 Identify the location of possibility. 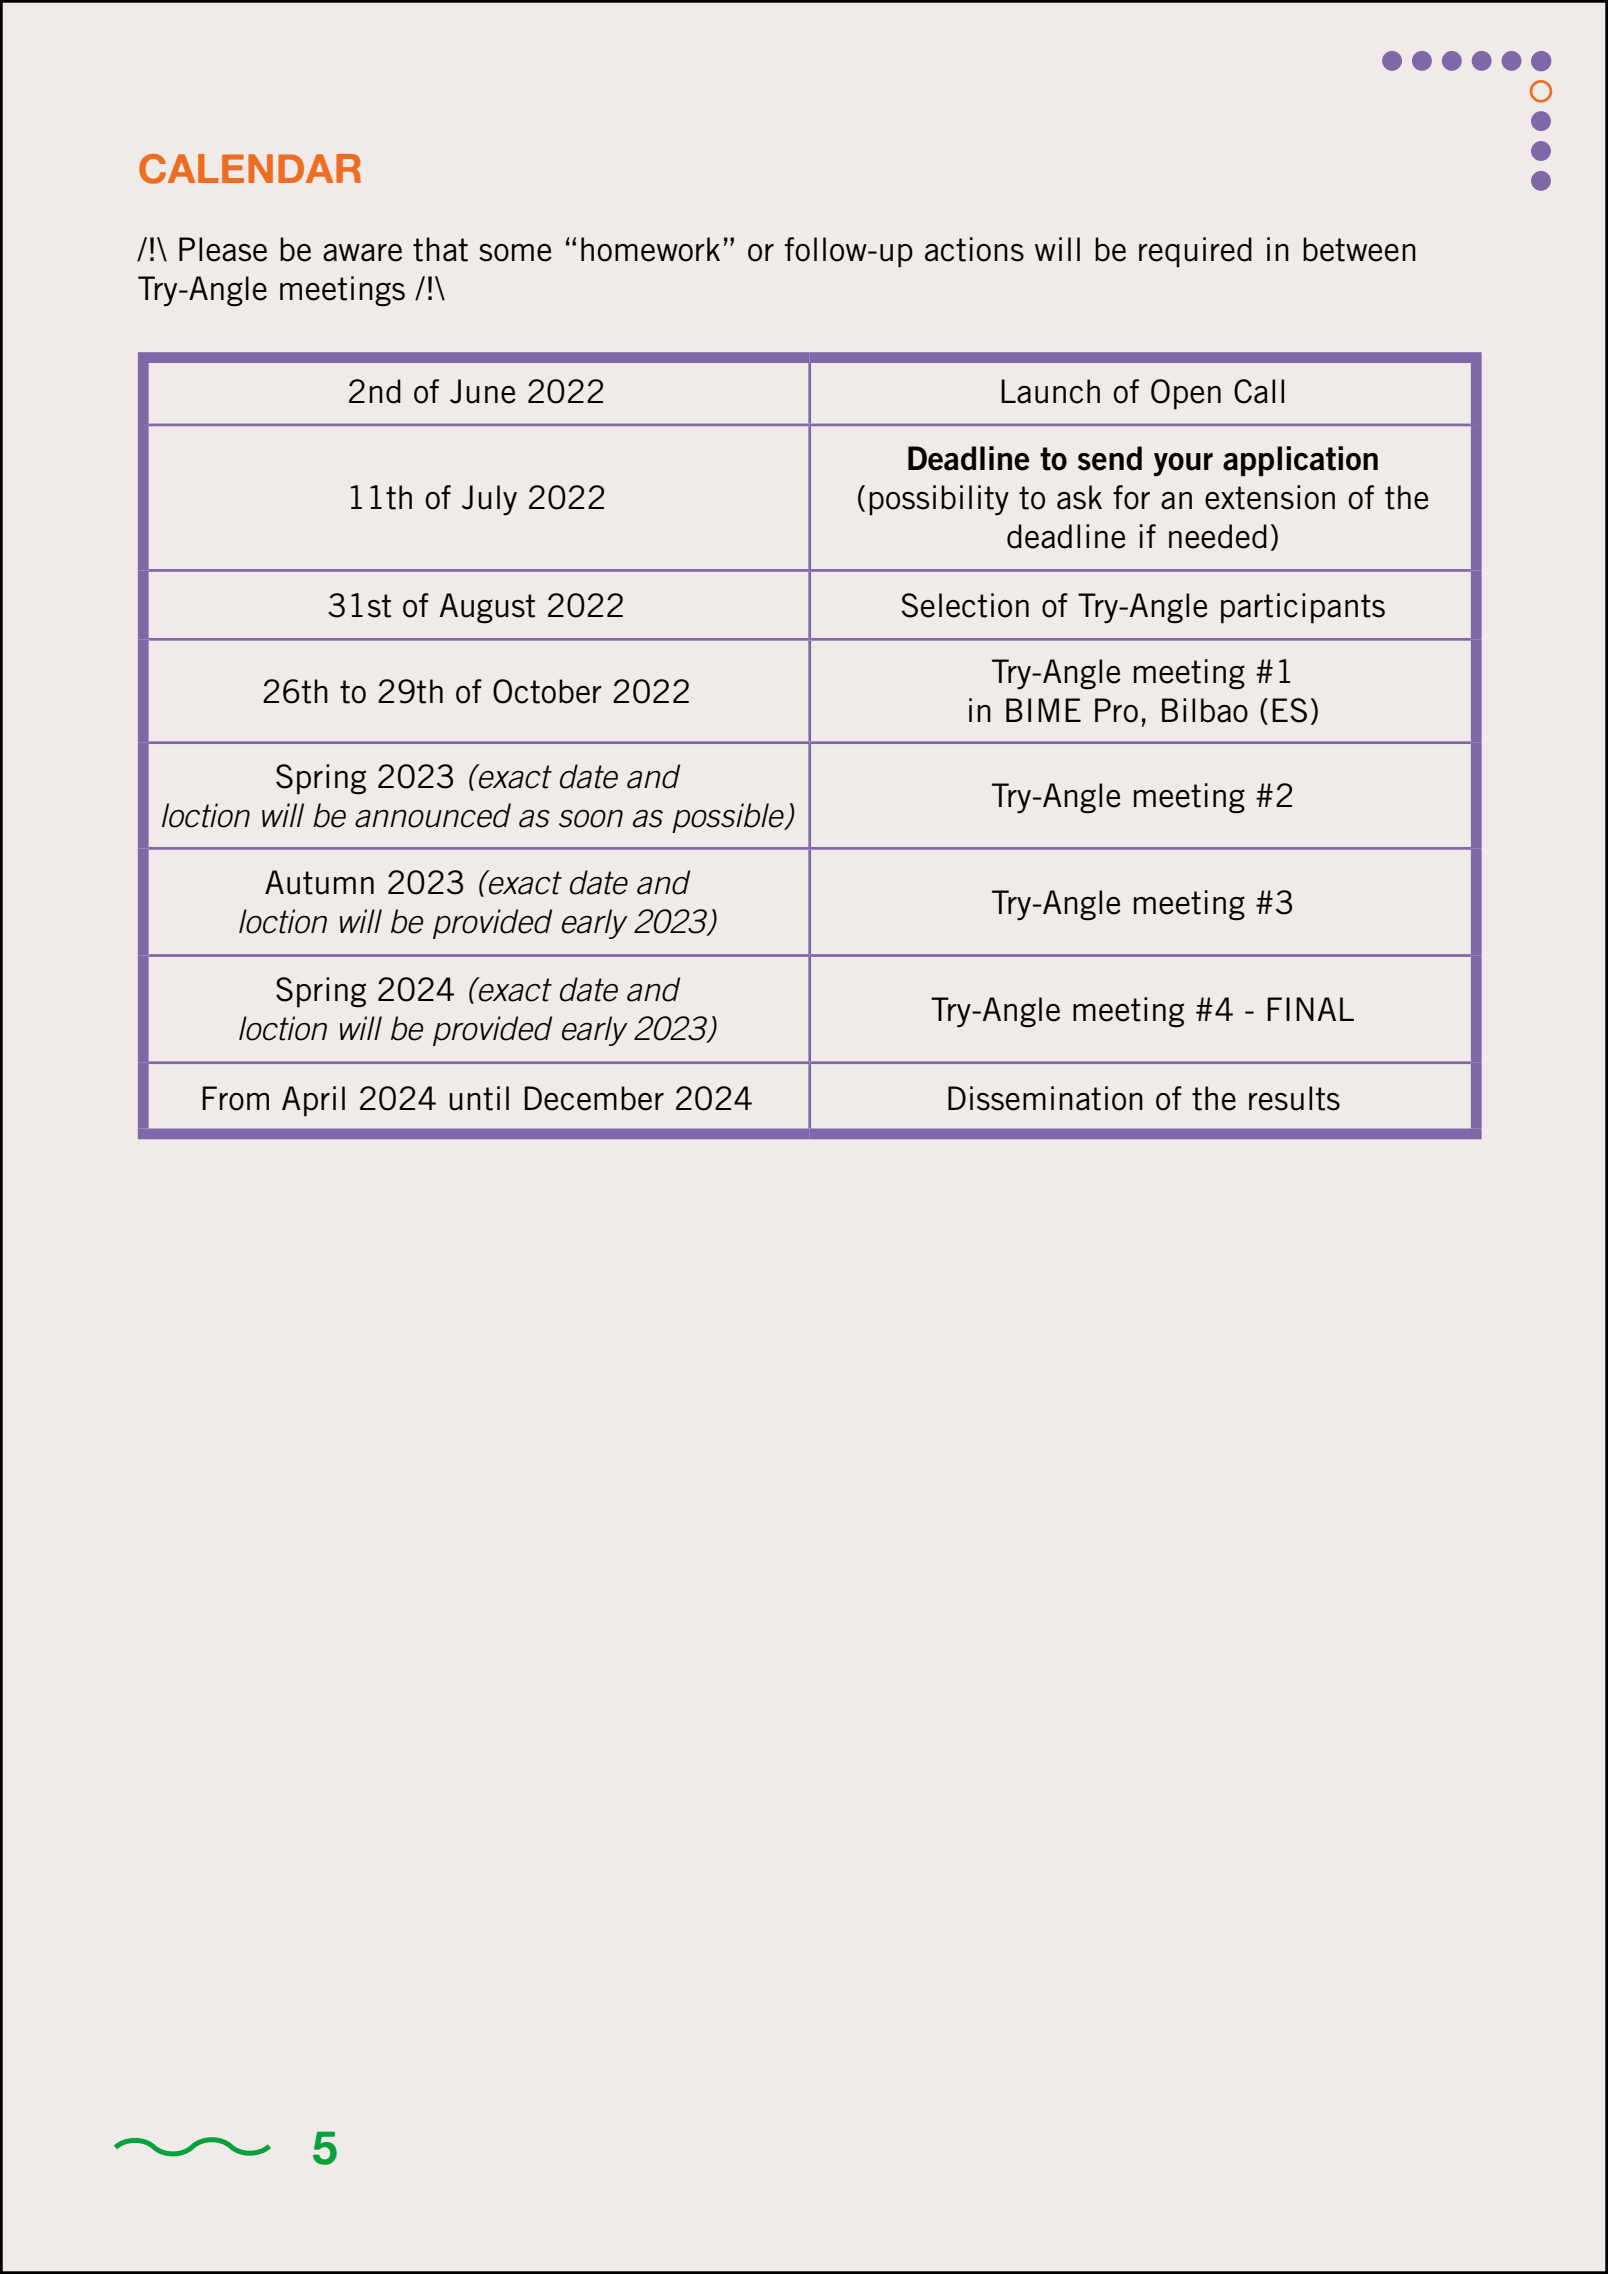
(939, 500).
